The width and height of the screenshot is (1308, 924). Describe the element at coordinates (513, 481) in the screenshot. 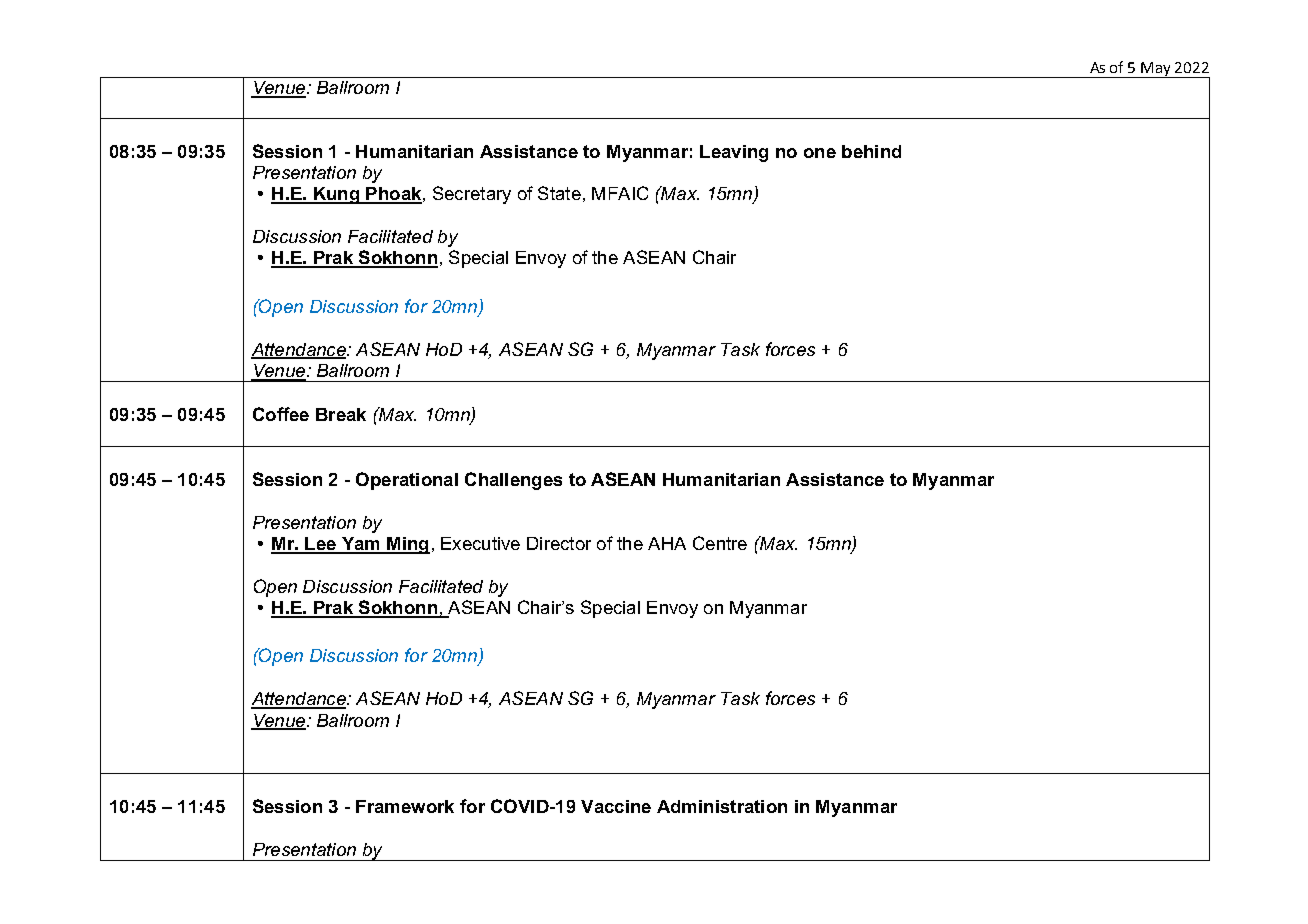

I see `Challenges` at that location.
